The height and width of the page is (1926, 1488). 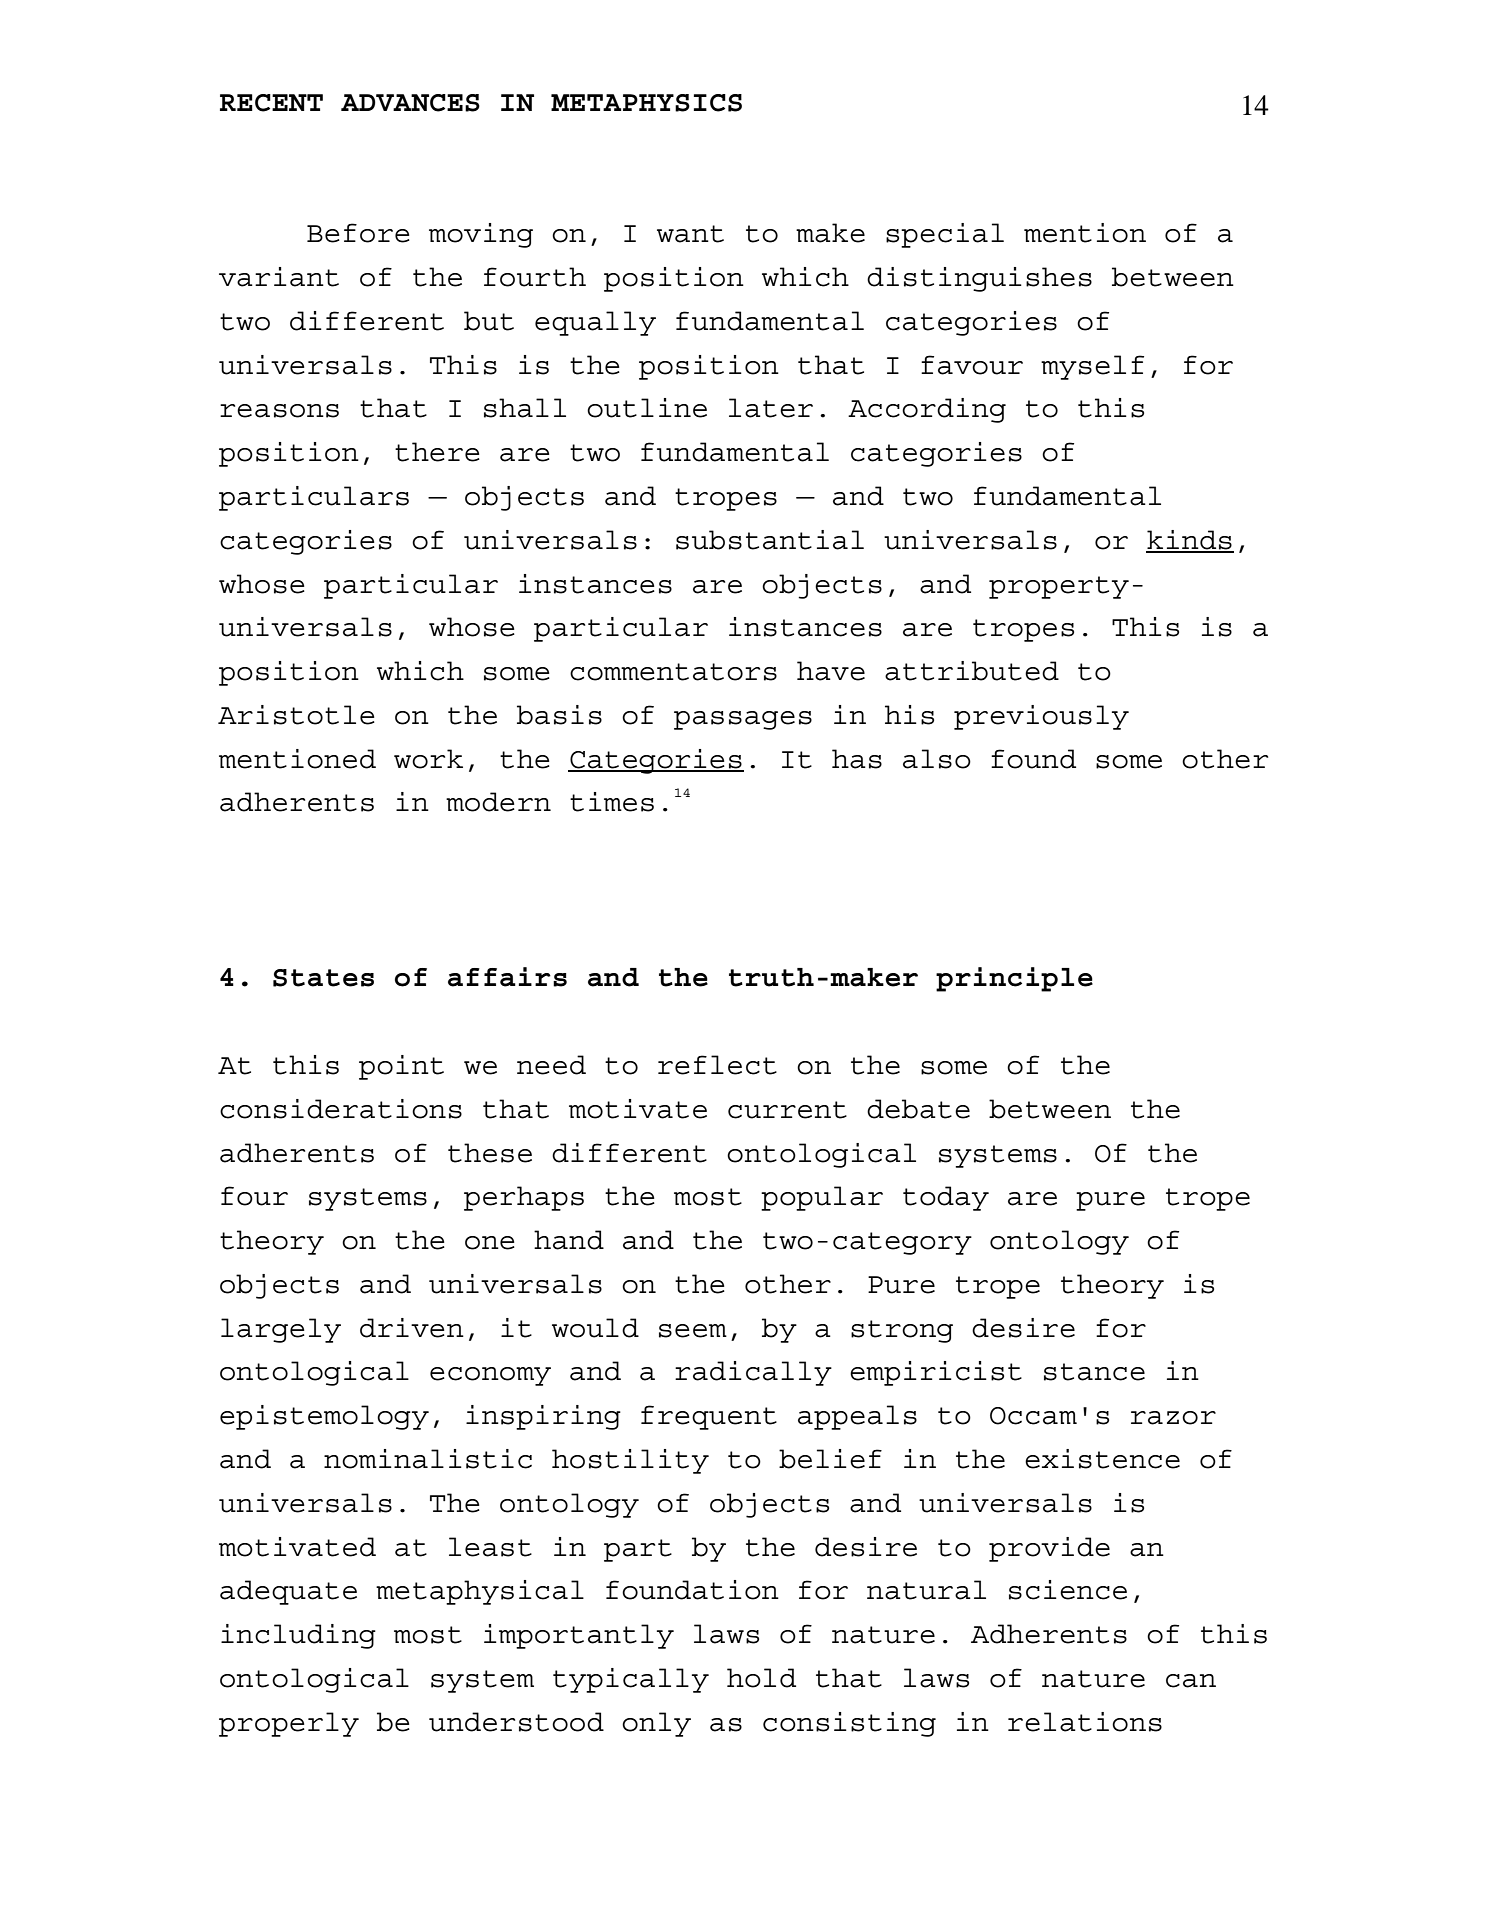 I want to click on existence, so click(x=1102, y=1459).
